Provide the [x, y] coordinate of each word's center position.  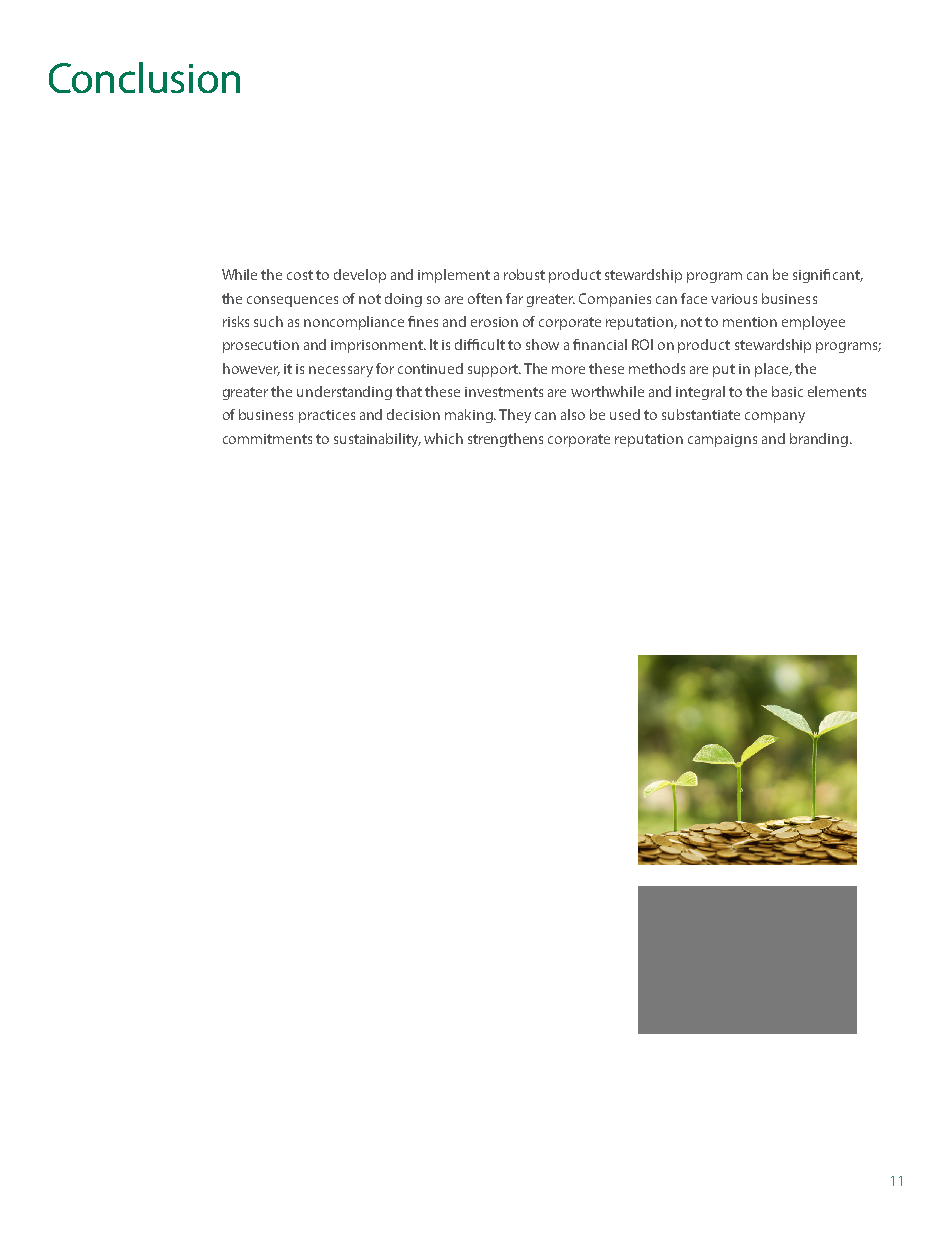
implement [454, 276]
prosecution [261, 346]
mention [750, 322]
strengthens [505, 440]
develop [360, 276]
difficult [480, 344]
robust [524, 274]
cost [300, 275]
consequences [292, 301]
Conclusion [144, 77]
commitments [267, 439]
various [734, 299]
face [694, 298]
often [485, 298]
